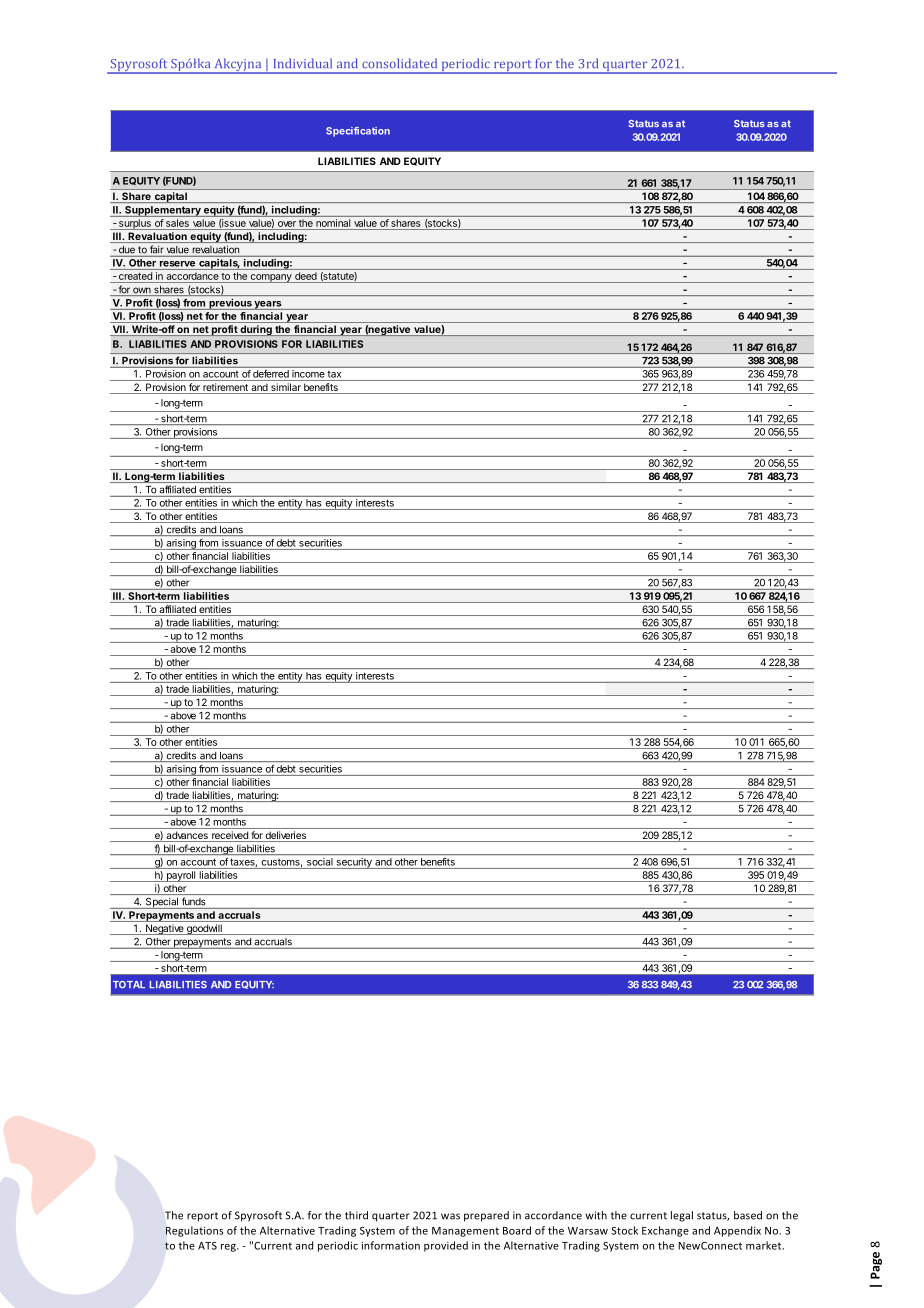  Describe the element at coordinates (354, 863) in the image. I see `security` at that location.
